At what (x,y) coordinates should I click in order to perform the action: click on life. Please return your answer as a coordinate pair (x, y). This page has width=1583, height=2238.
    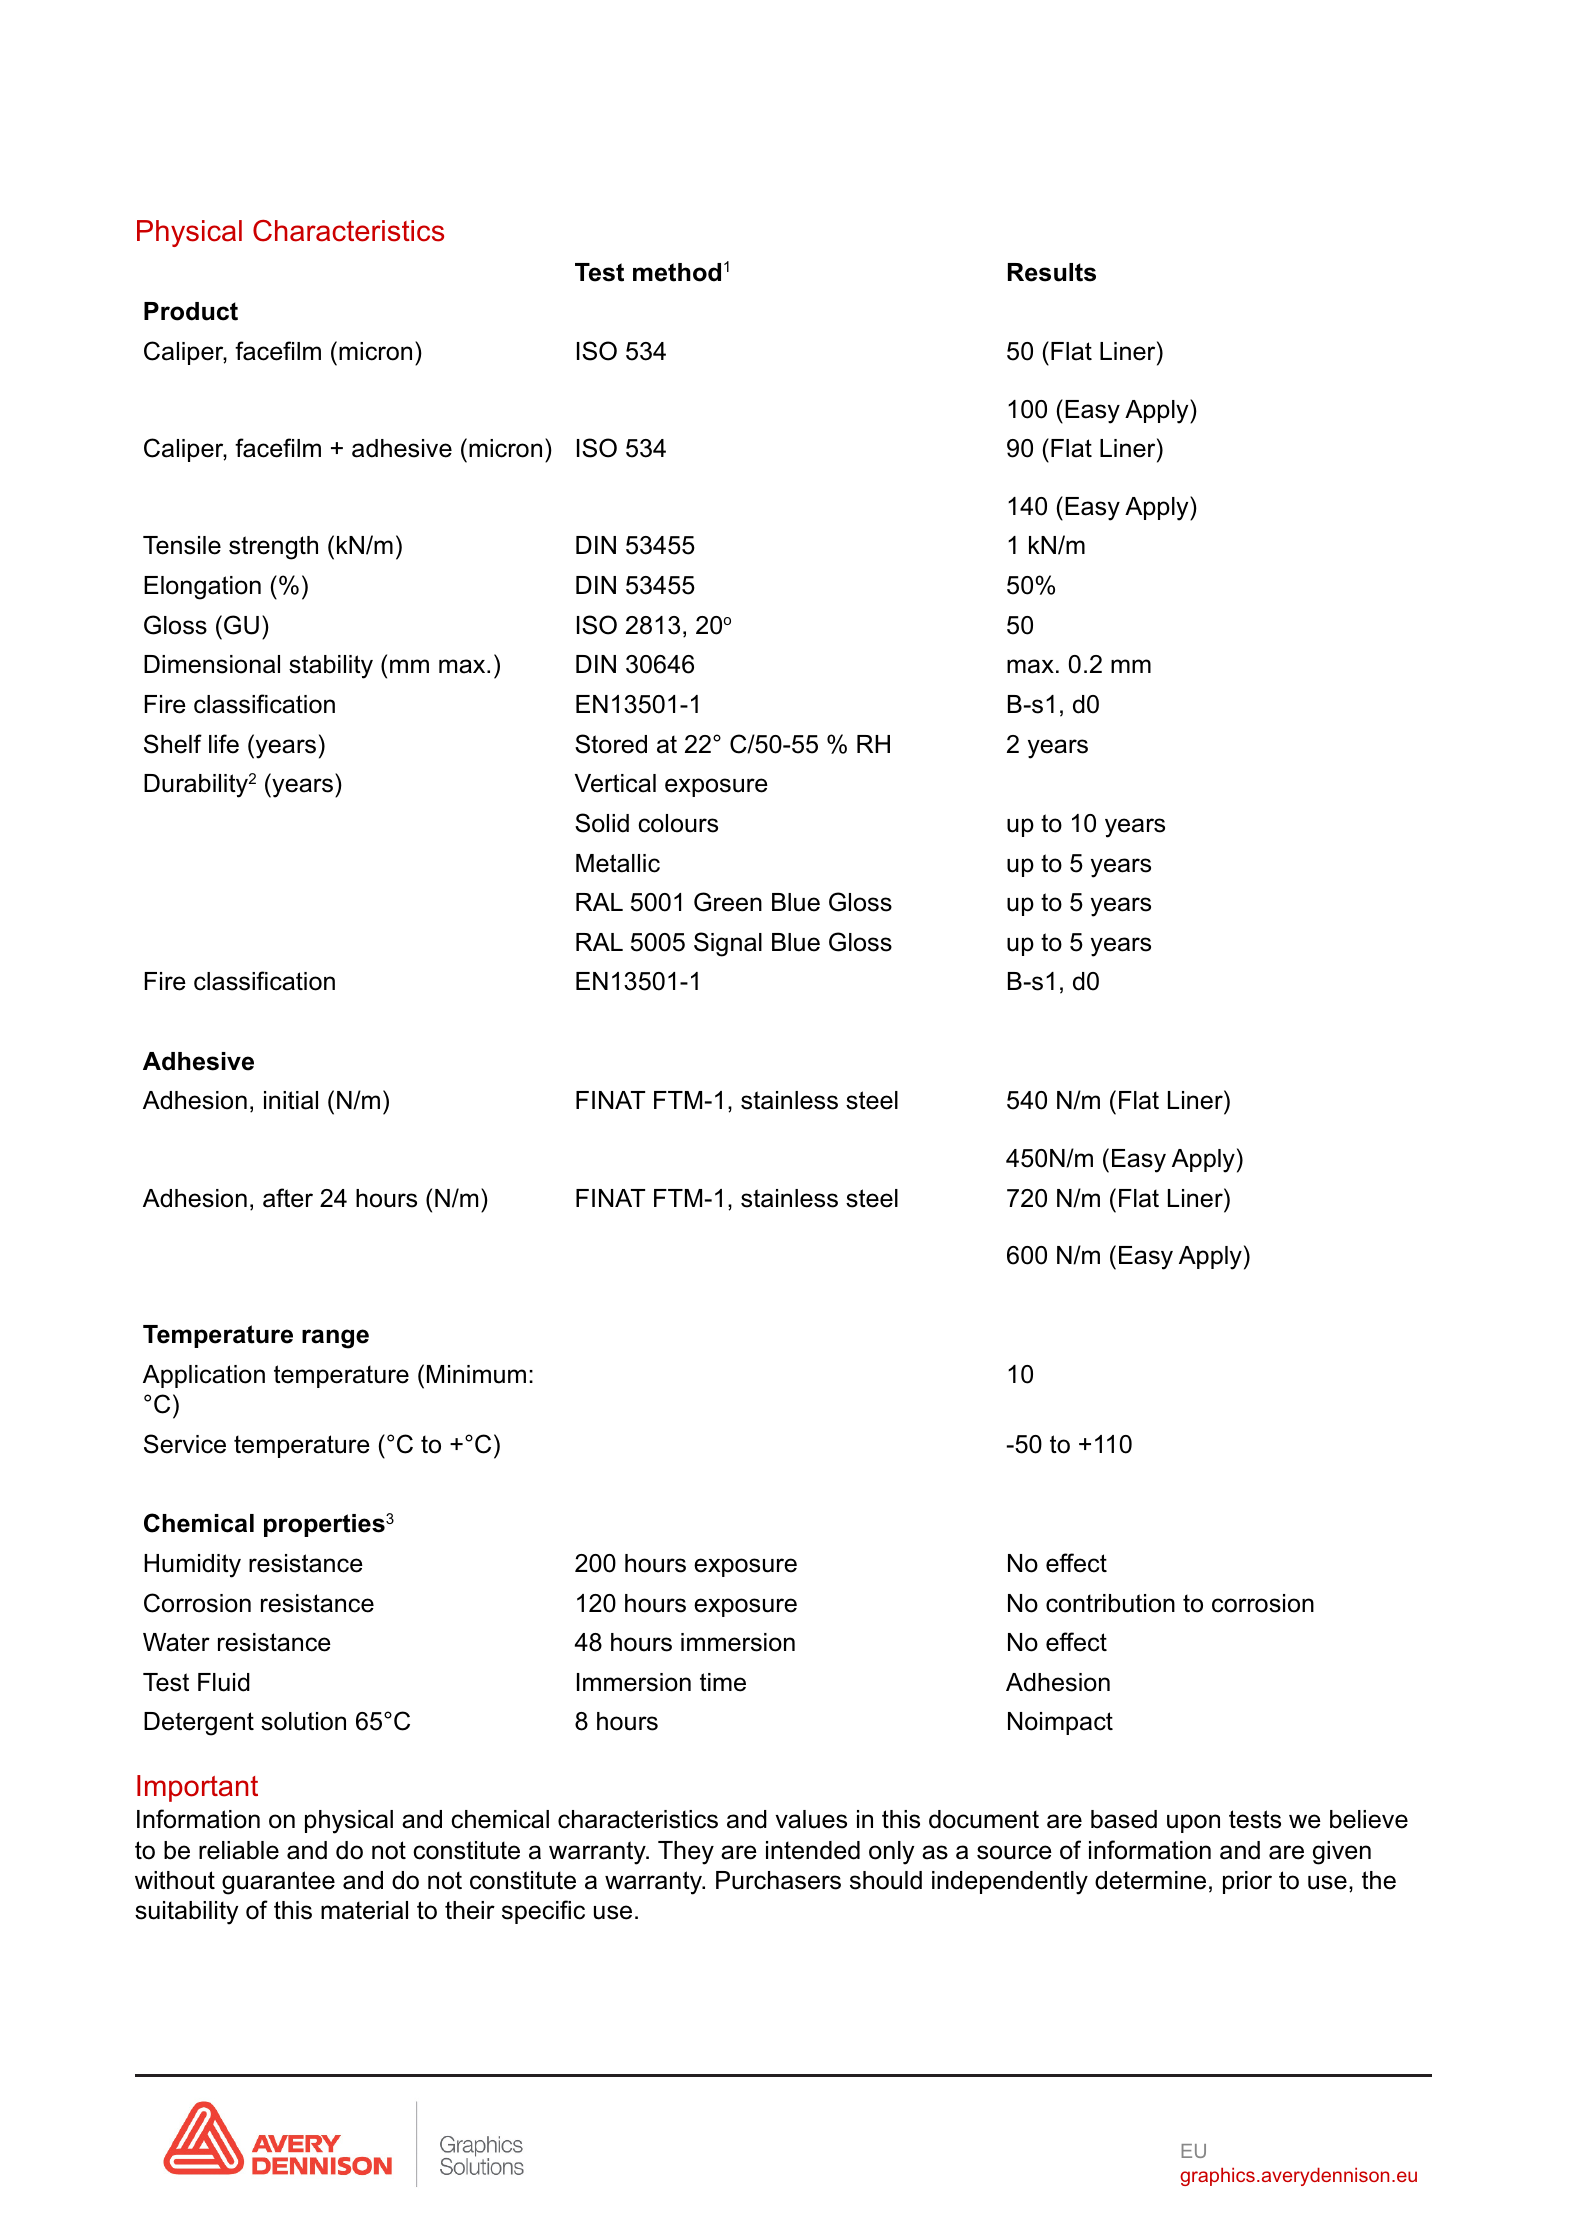
    Looking at the image, I should click on (224, 744).
